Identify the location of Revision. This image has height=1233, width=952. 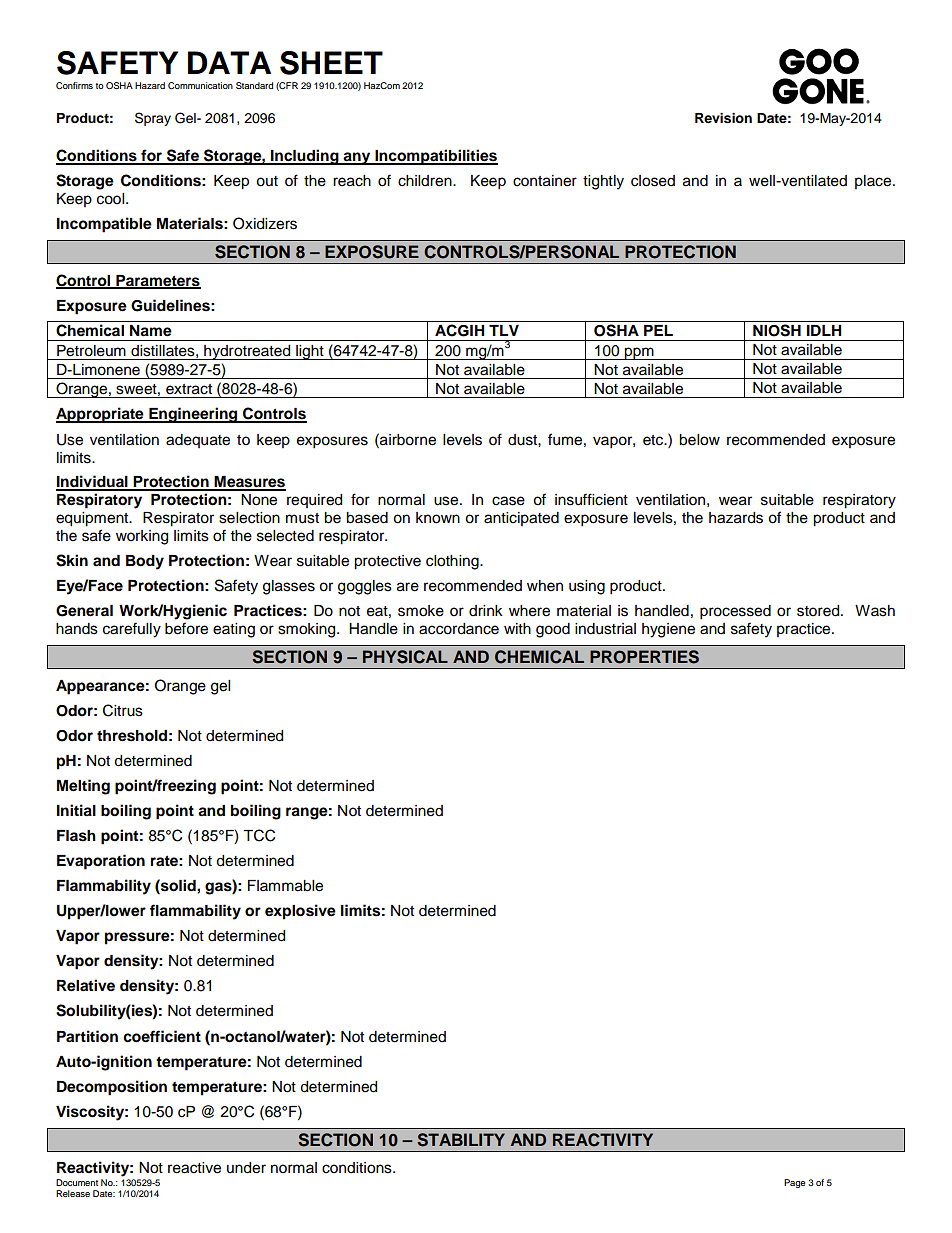
(723, 118).
